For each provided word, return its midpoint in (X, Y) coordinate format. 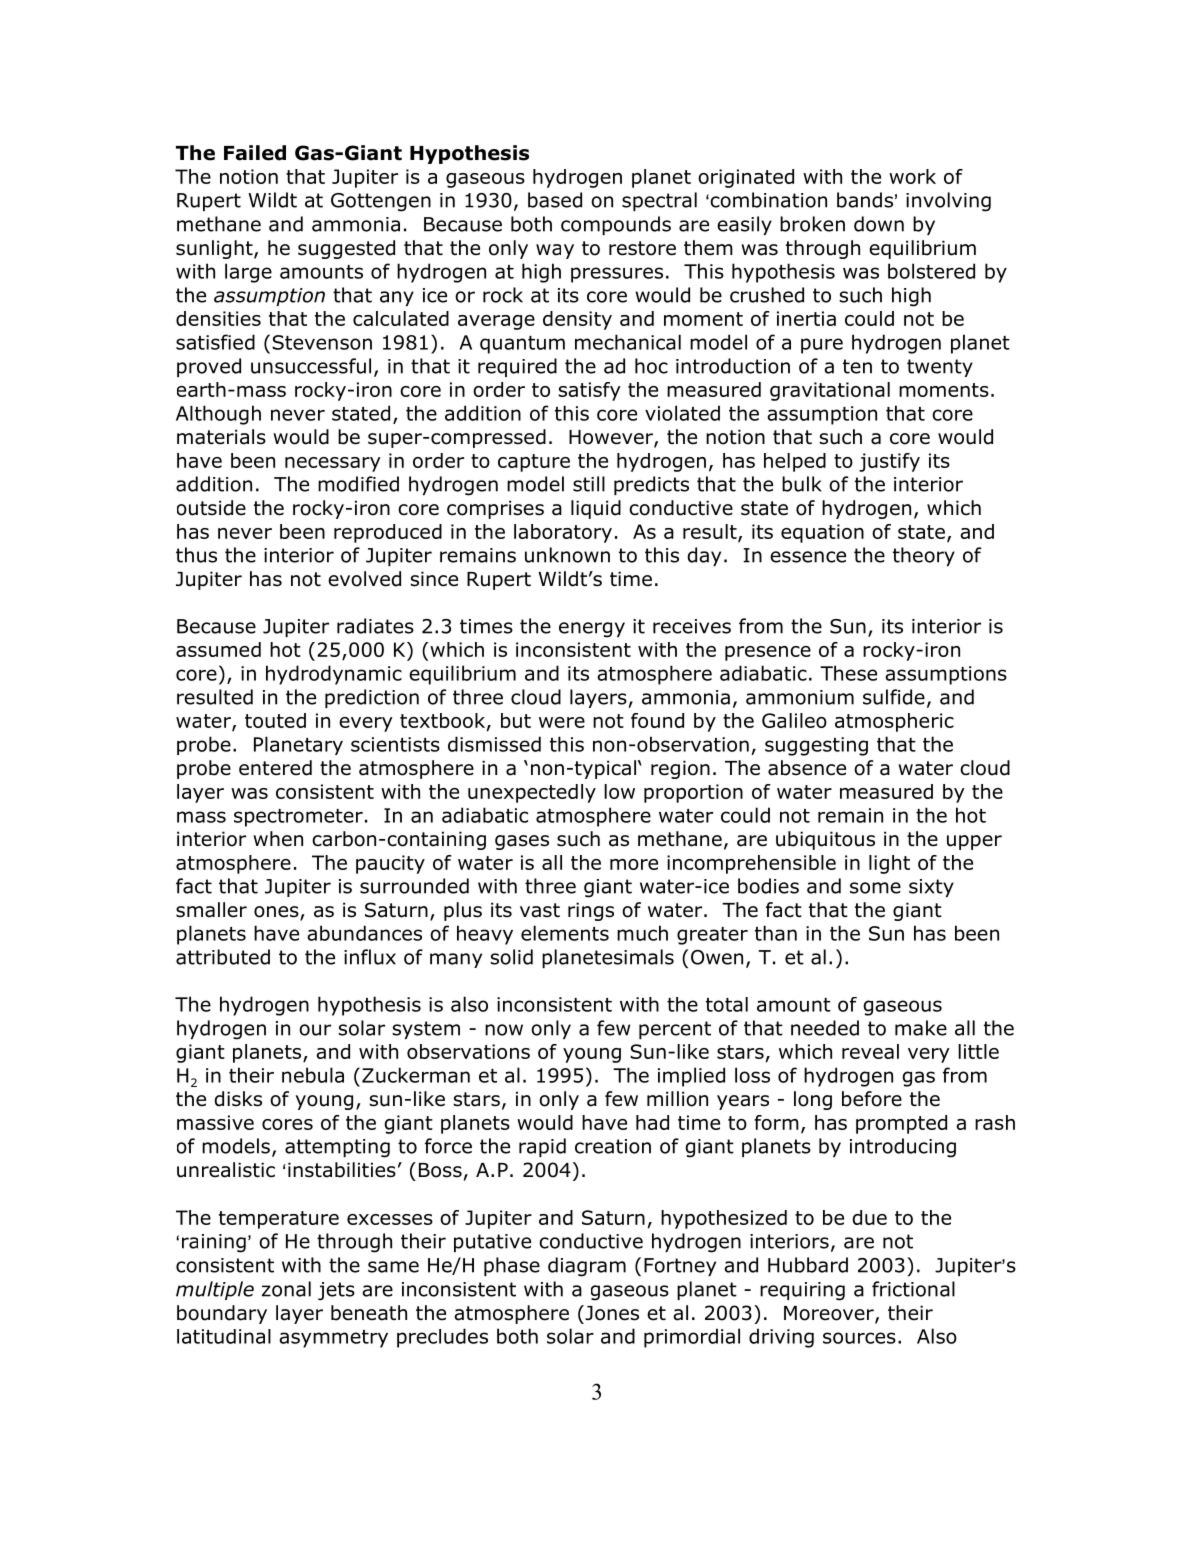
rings (591, 911)
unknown (567, 555)
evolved (364, 579)
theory (924, 556)
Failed (255, 153)
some (875, 888)
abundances (364, 933)
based (555, 200)
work (912, 176)
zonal (286, 1289)
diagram (587, 1267)
